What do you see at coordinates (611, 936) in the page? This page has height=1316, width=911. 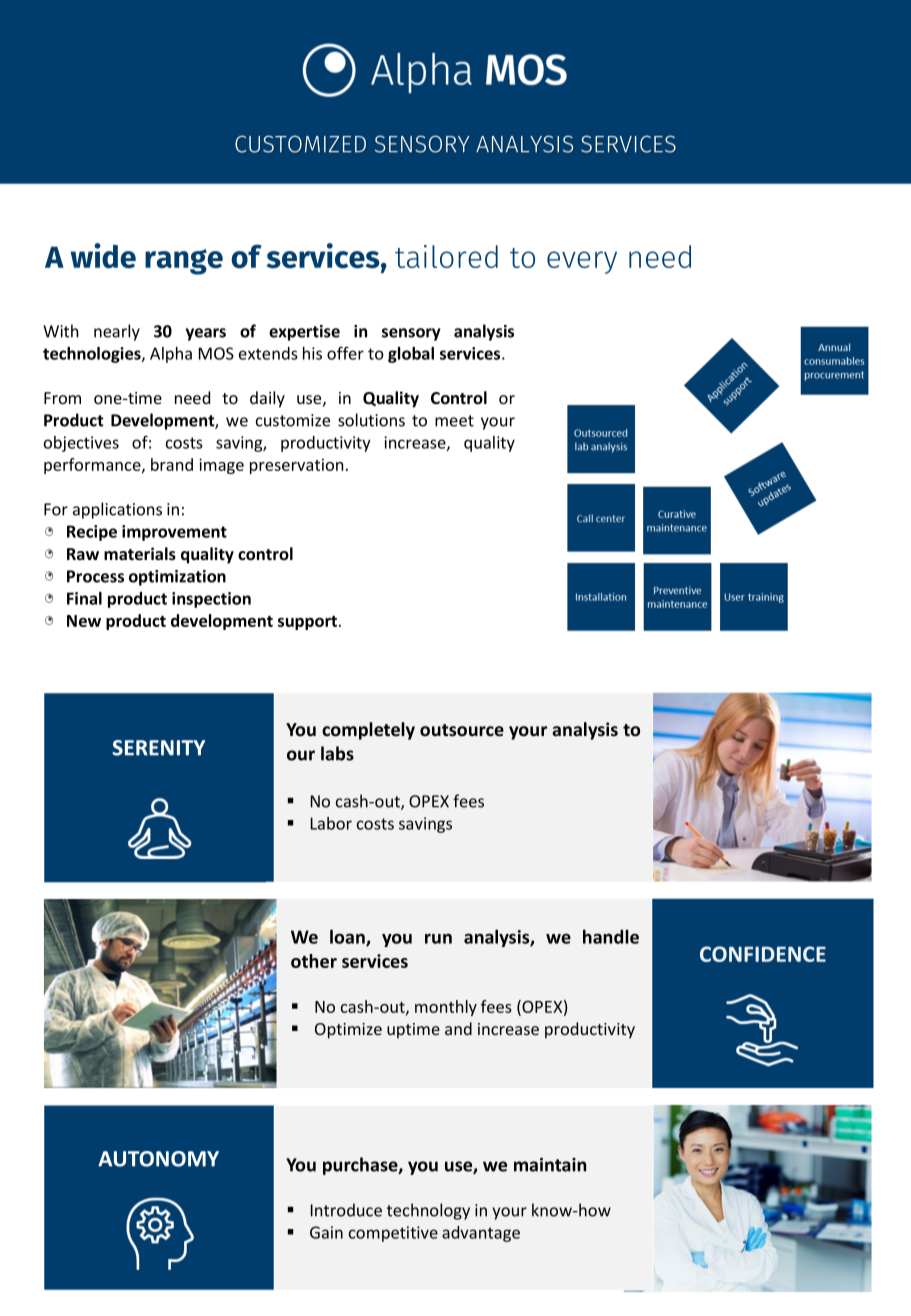 I see `handle` at bounding box center [611, 936].
